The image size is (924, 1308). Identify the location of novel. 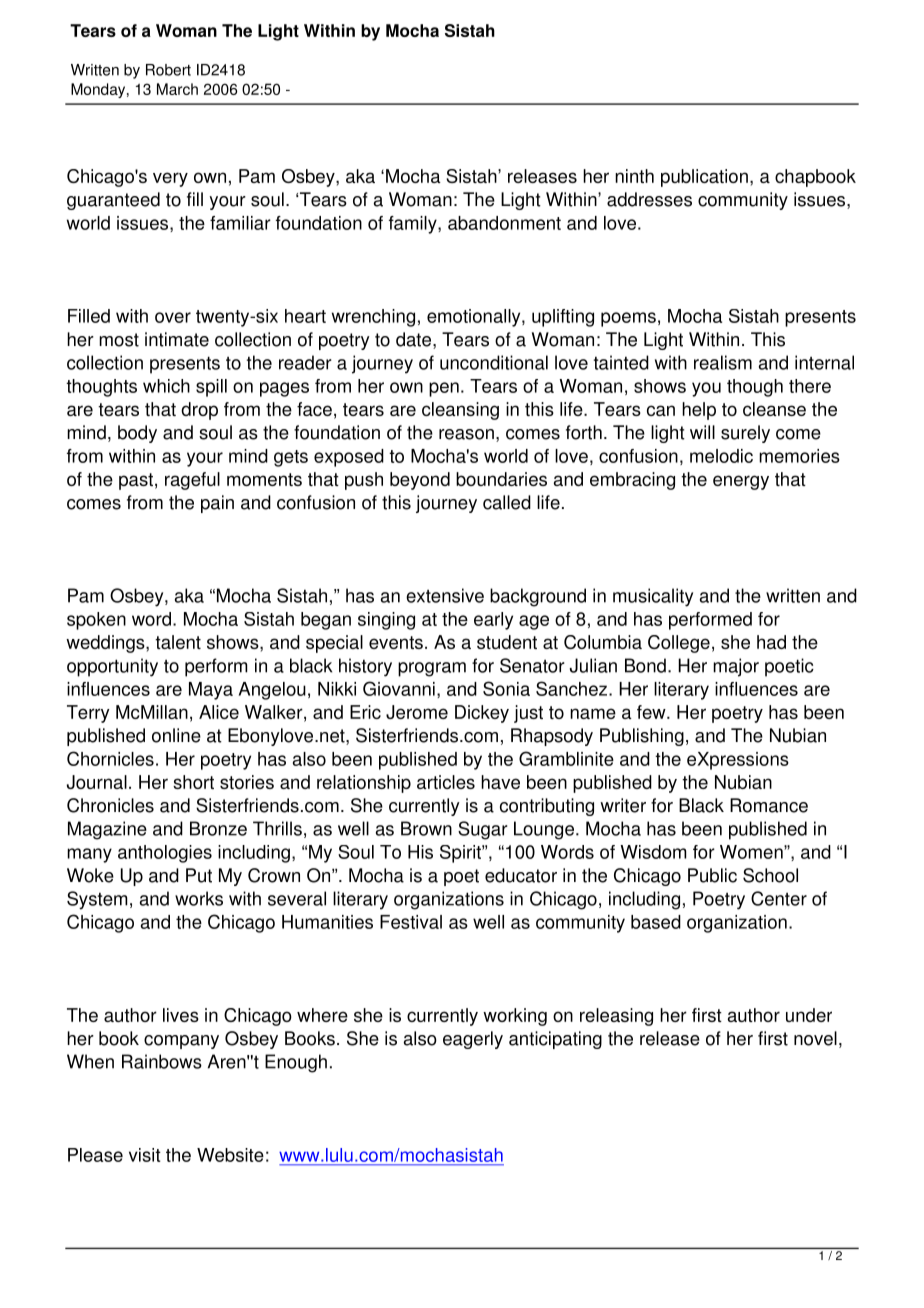
(815, 1038).
